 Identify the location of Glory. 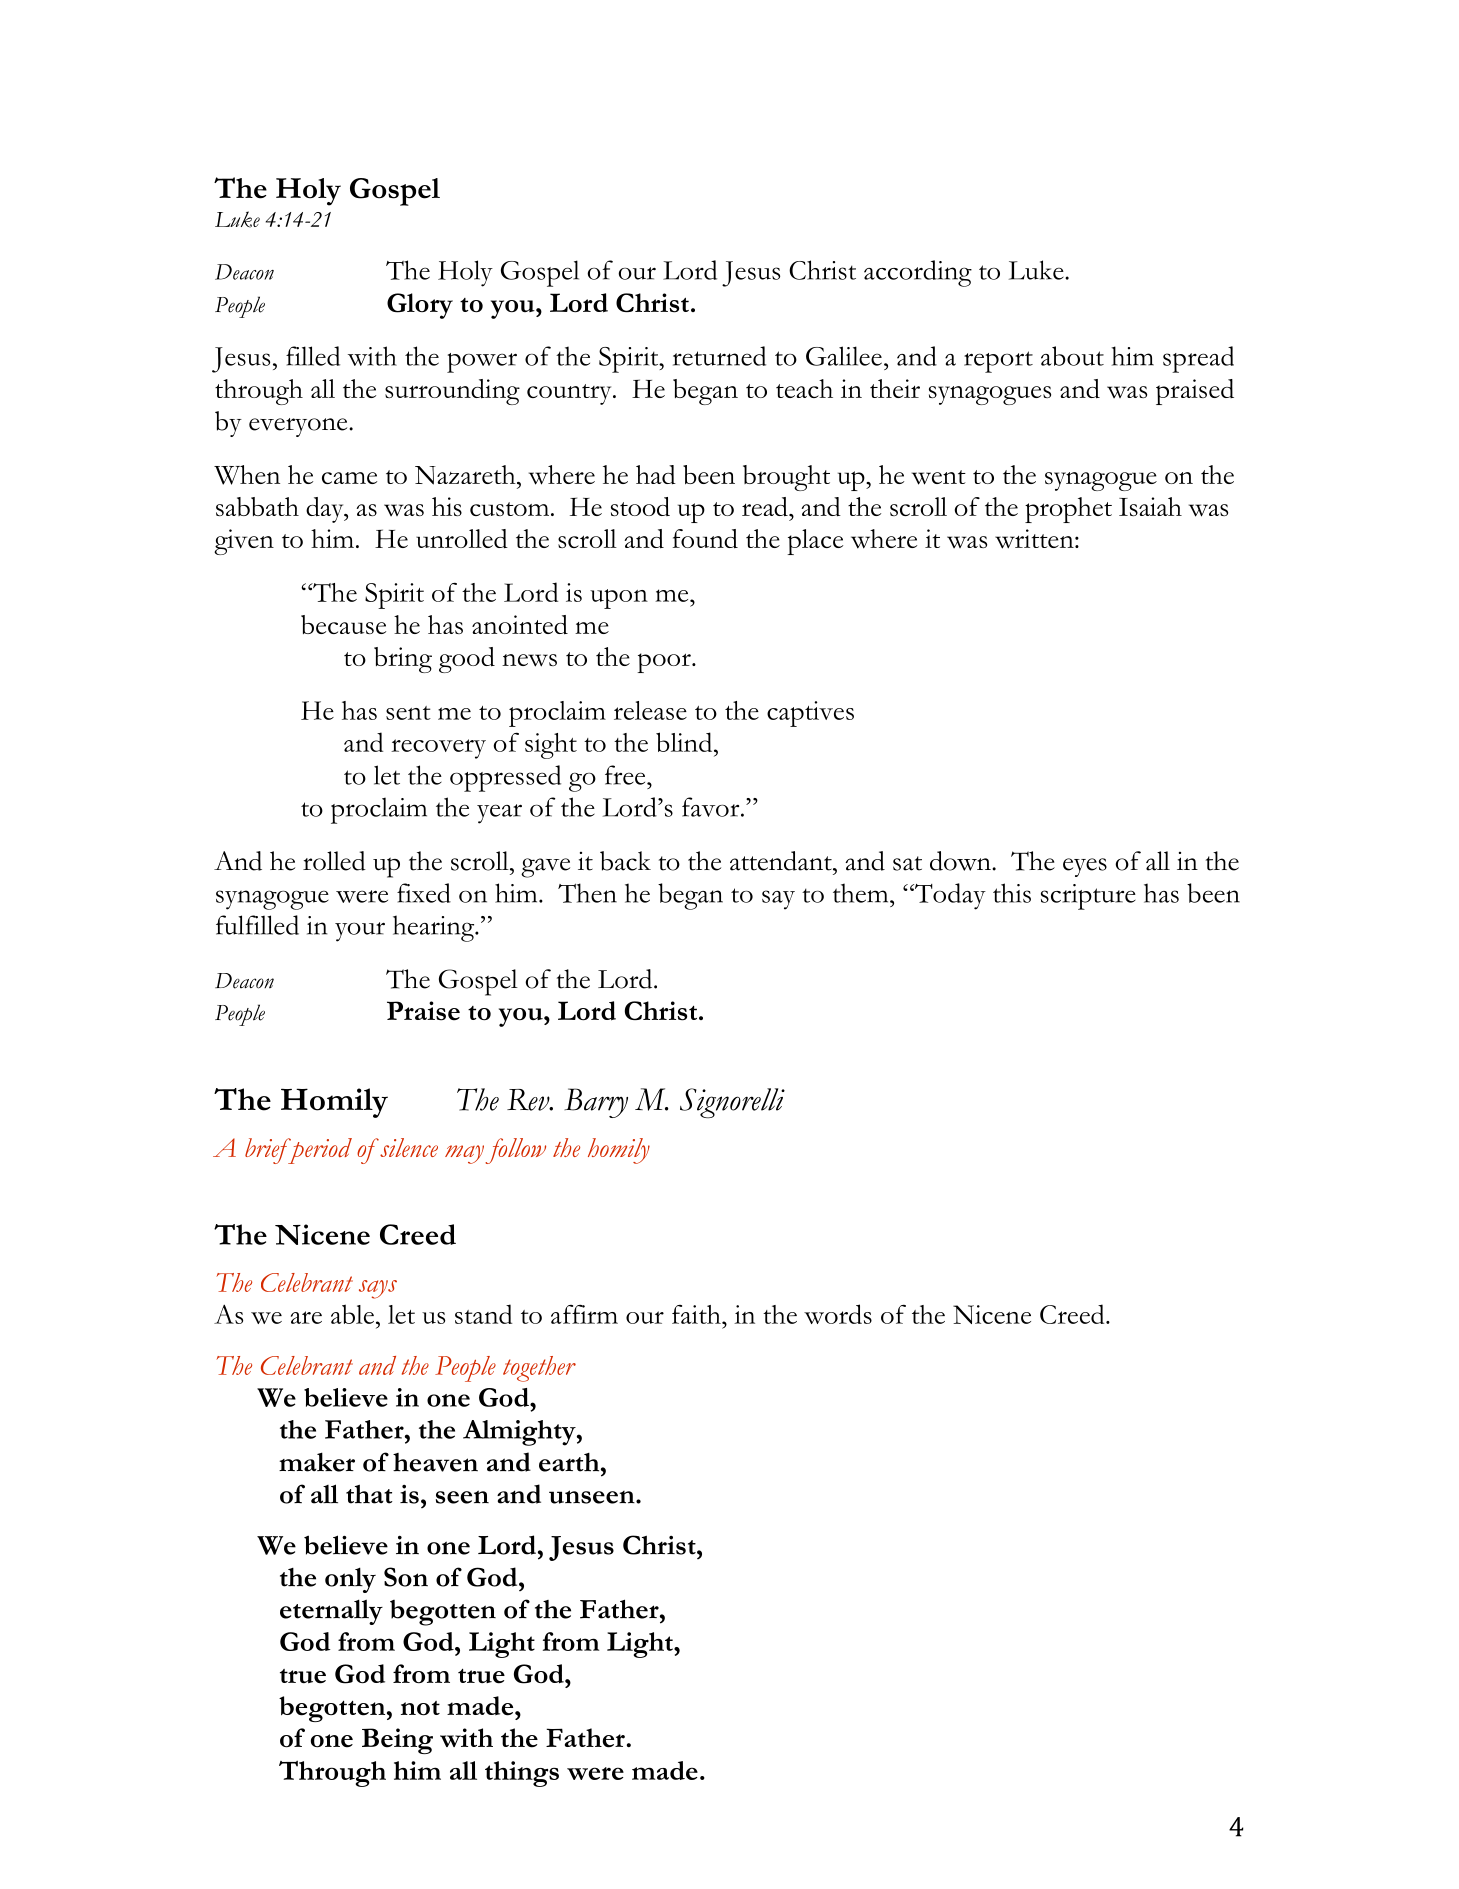
(420, 306).
